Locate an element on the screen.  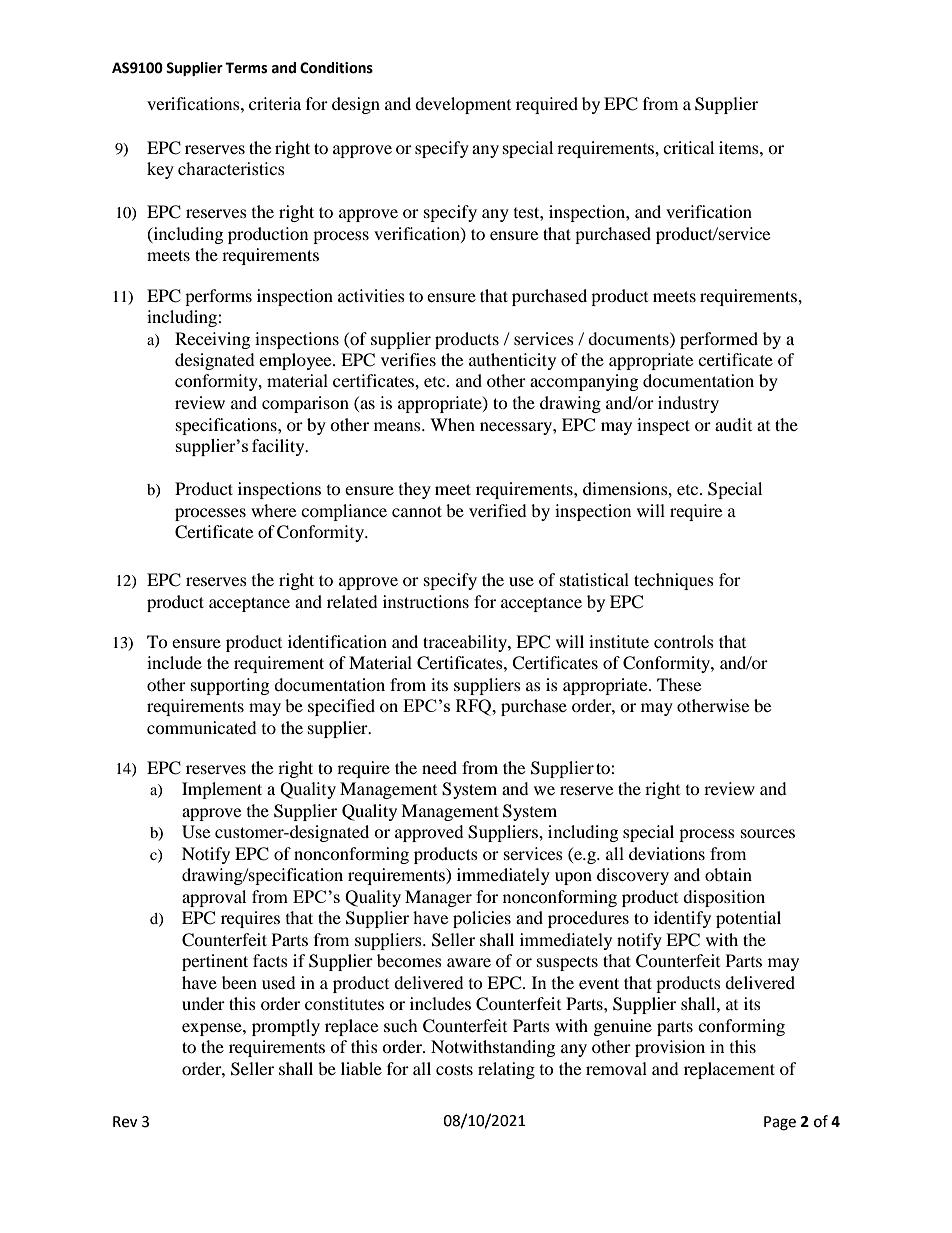
development is located at coordinates (463, 105).
